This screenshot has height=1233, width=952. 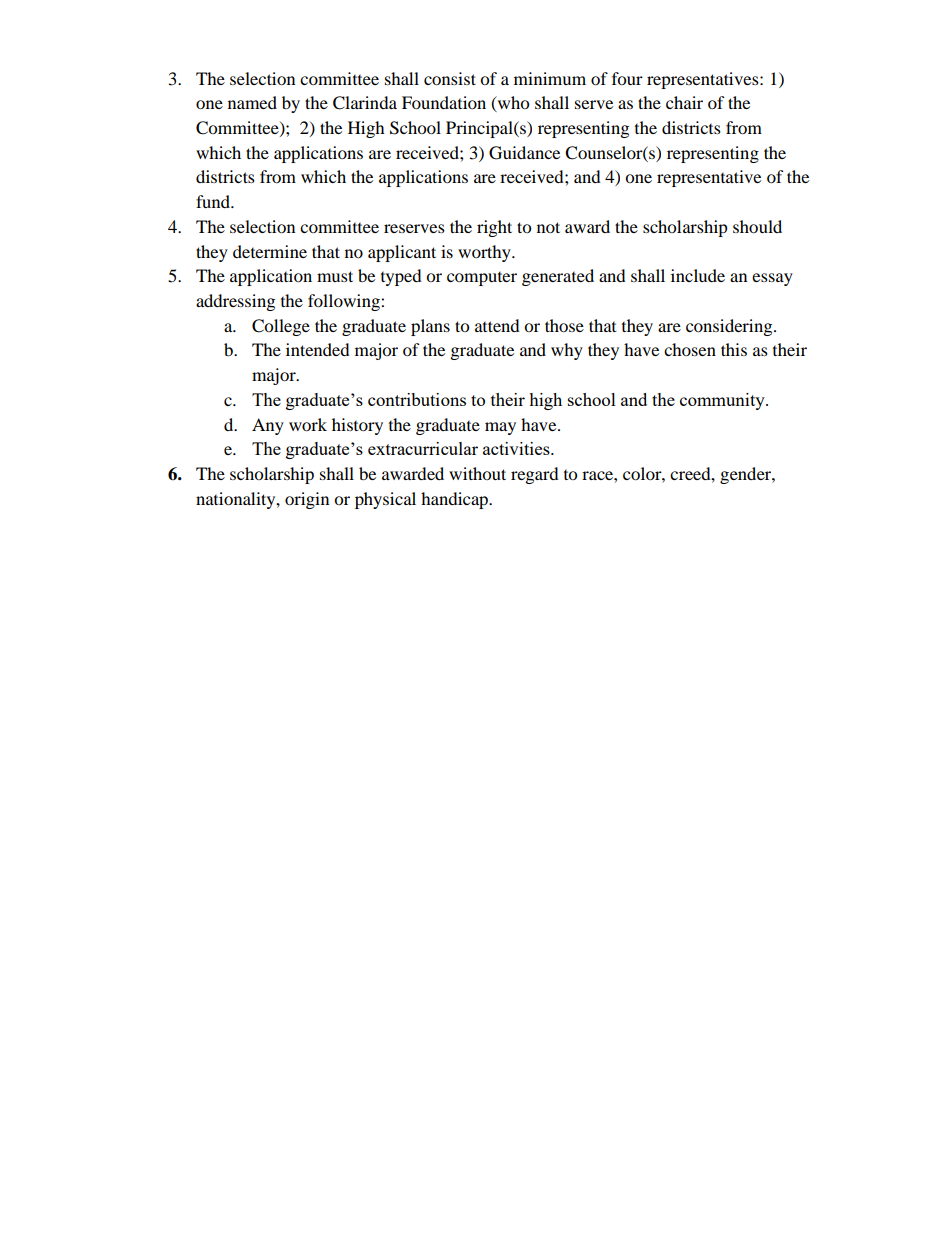 What do you see at coordinates (482, 279) in the screenshot?
I see `computer` at bounding box center [482, 279].
